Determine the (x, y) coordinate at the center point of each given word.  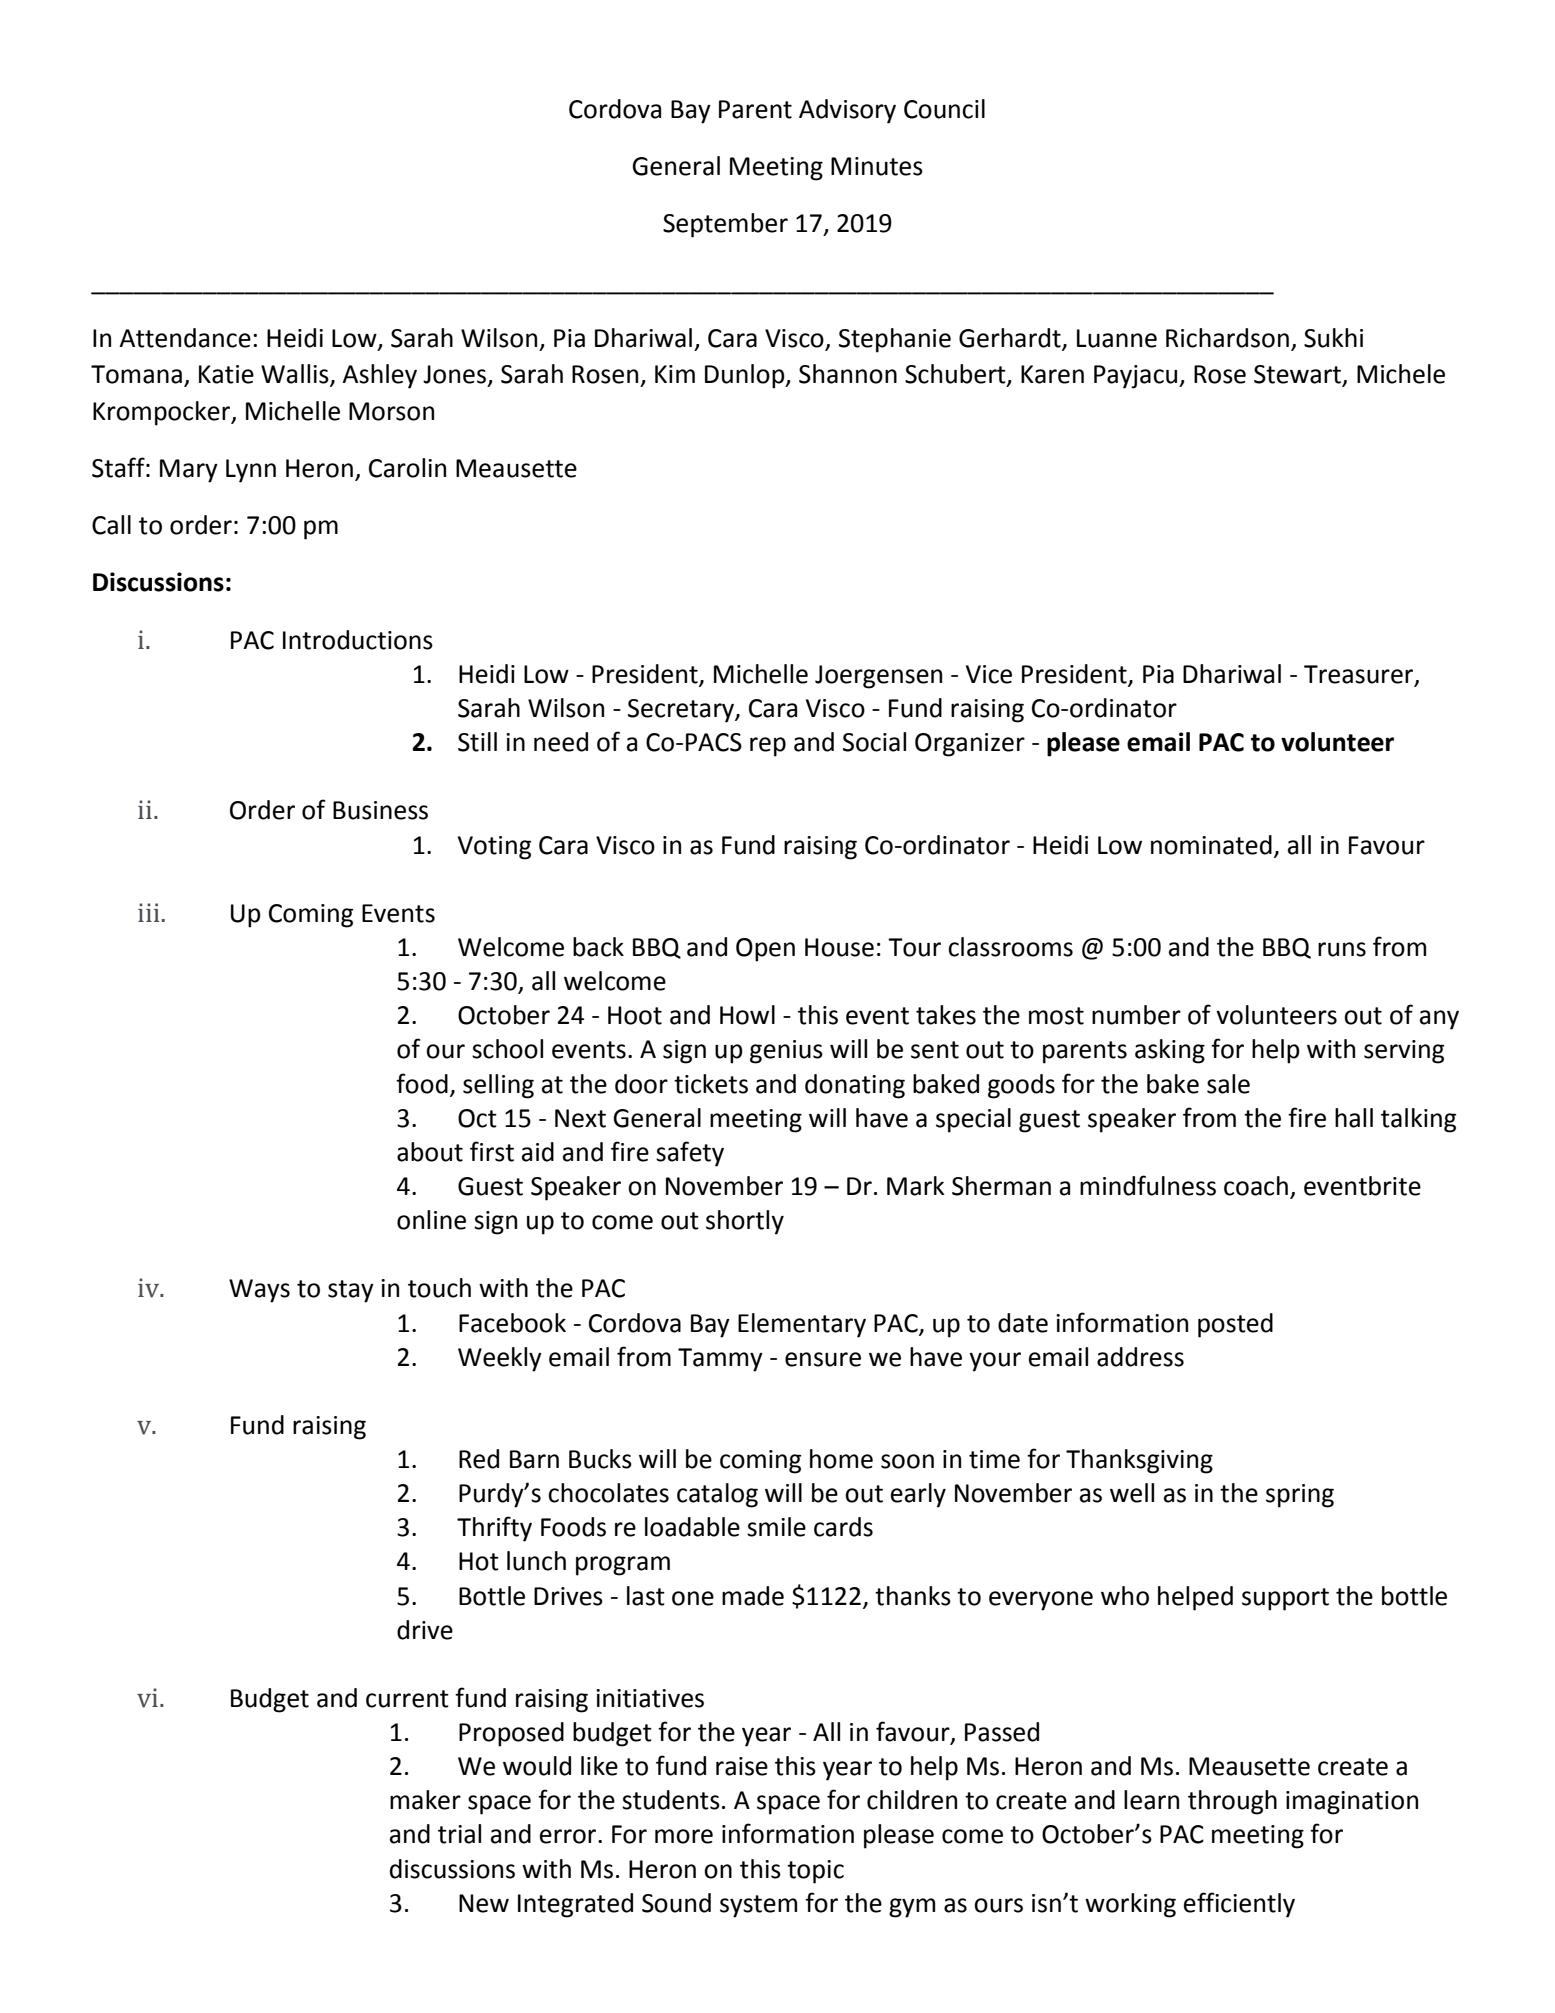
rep (768, 747)
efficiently (1239, 1905)
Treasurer (1360, 675)
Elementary (802, 1325)
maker (425, 1800)
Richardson (1227, 338)
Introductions (358, 640)
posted (1235, 1325)
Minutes (877, 166)
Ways (259, 1291)
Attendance (185, 338)
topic (815, 1872)
